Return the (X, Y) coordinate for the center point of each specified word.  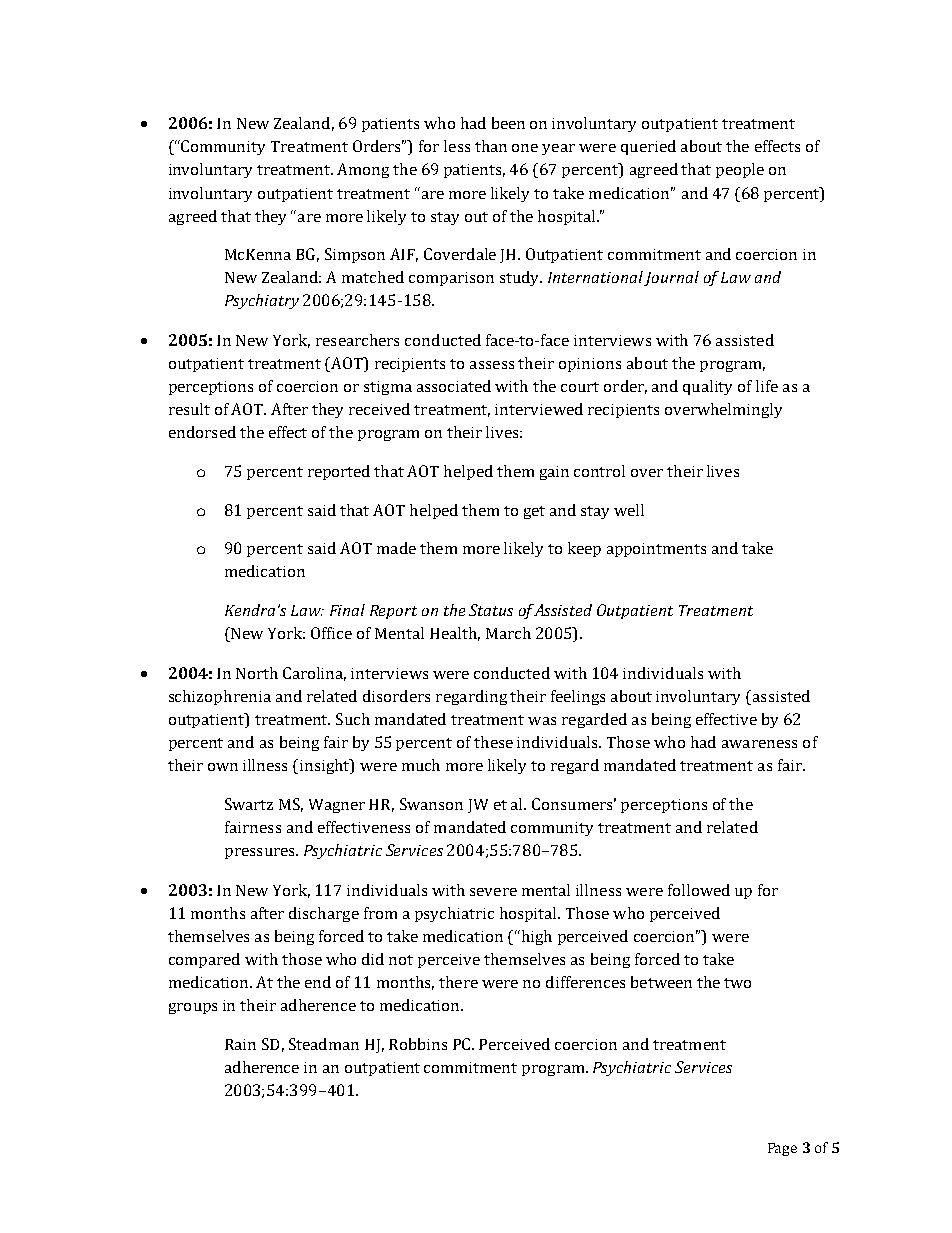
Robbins (418, 1044)
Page (782, 1149)
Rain (240, 1044)
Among (363, 170)
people (740, 170)
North (257, 673)
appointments (656, 550)
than (491, 146)
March (508, 633)
